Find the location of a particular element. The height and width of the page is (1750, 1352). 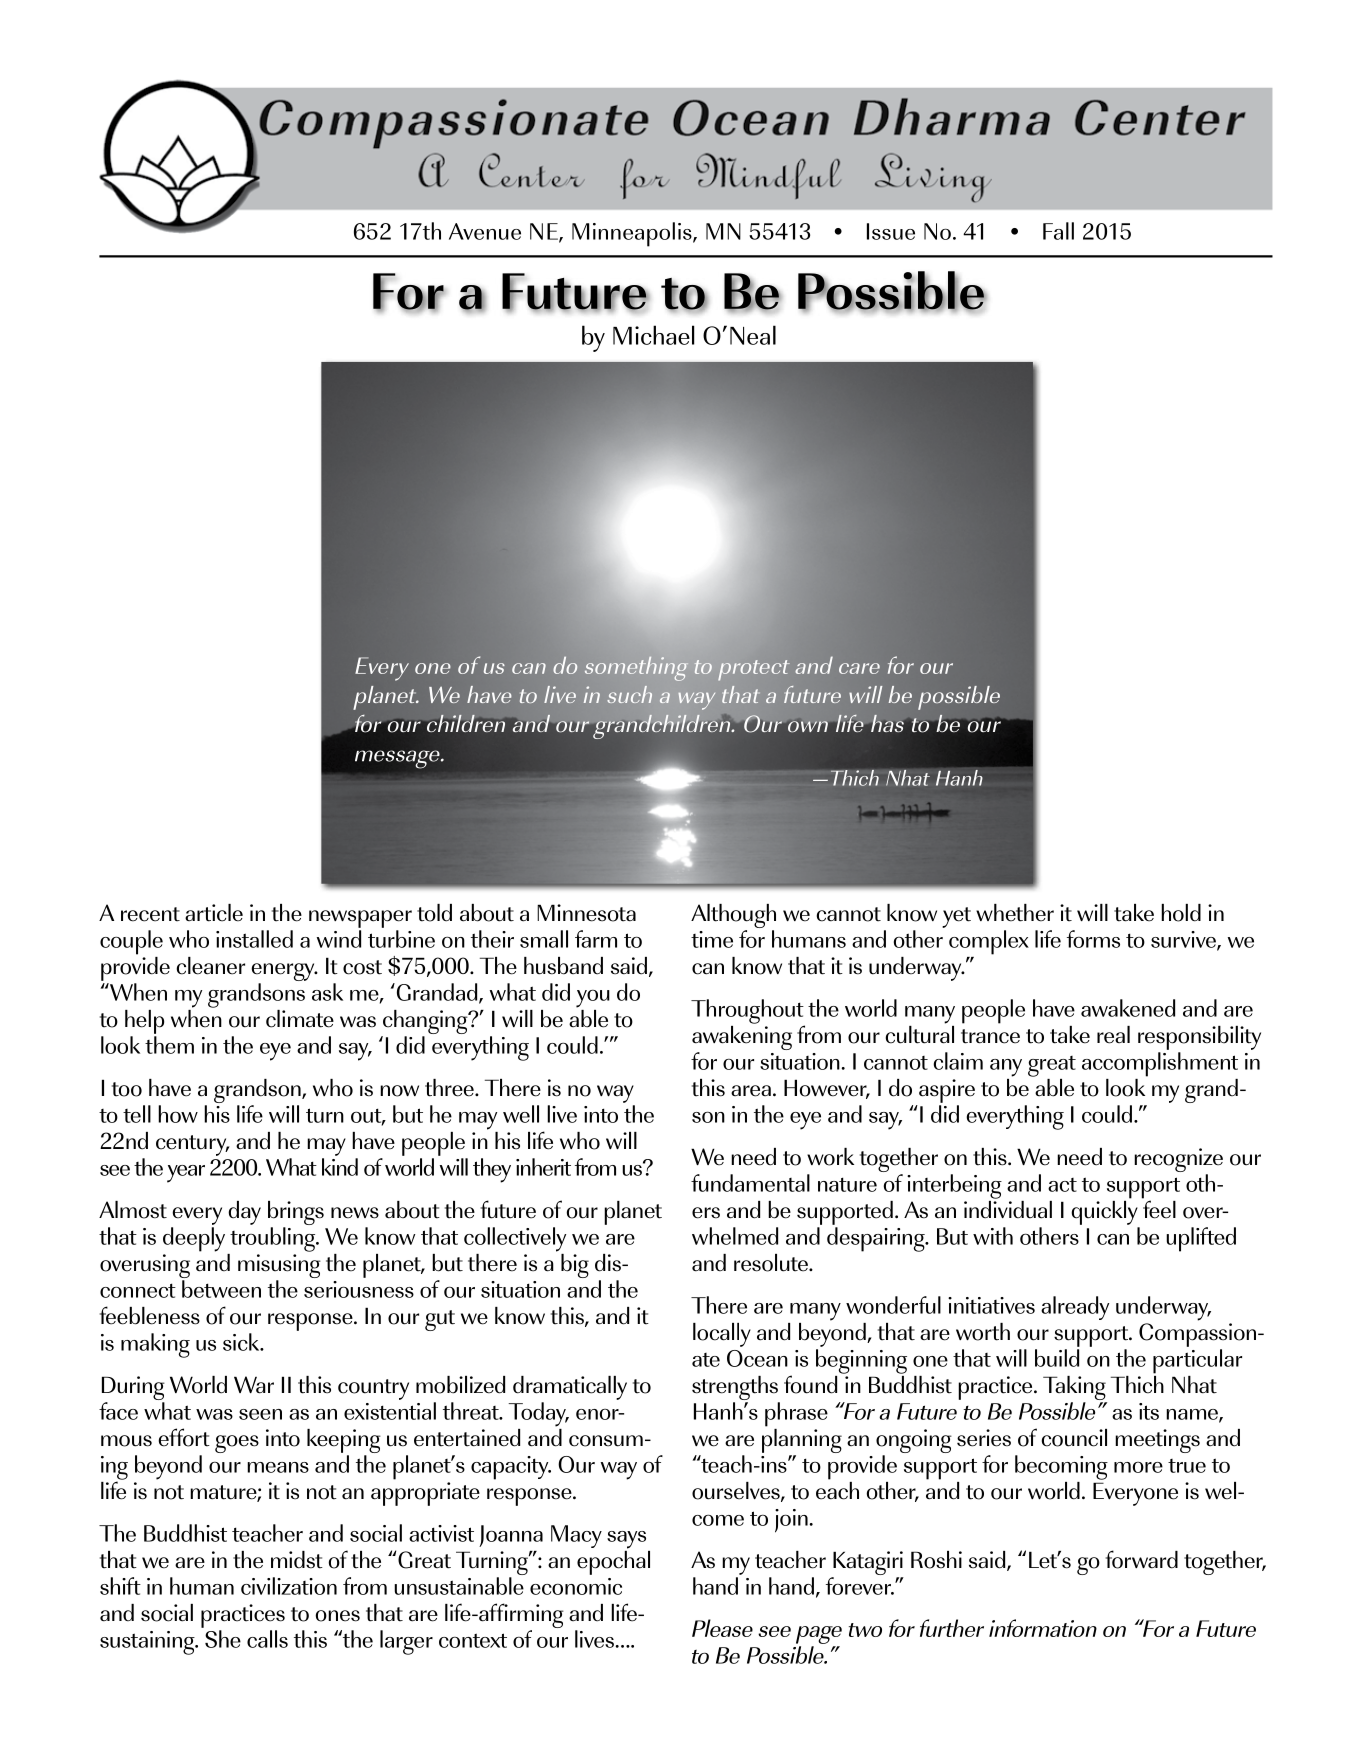

has is located at coordinates (887, 723).
